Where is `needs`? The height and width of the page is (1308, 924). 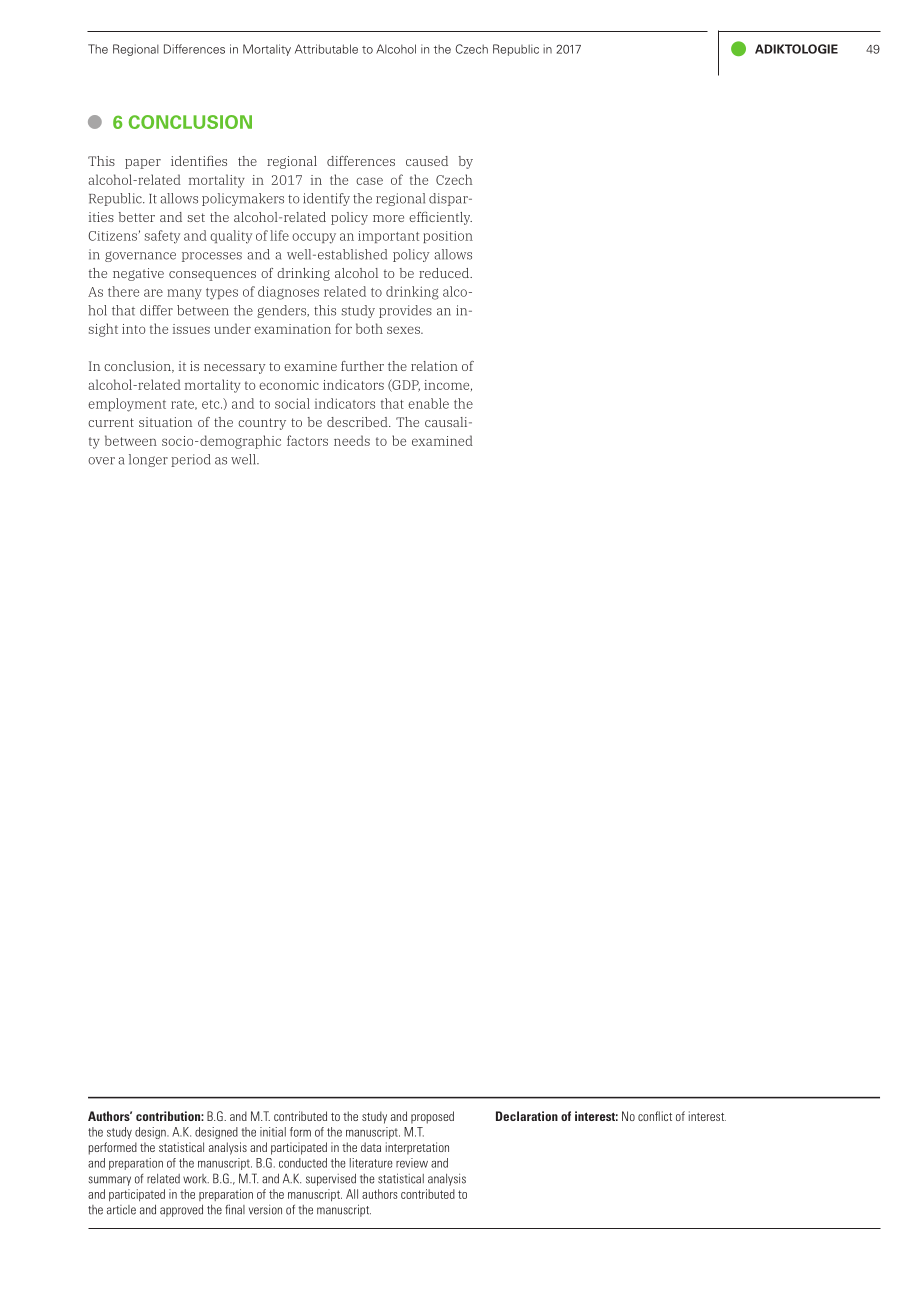
needs is located at coordinates (352, 440).
